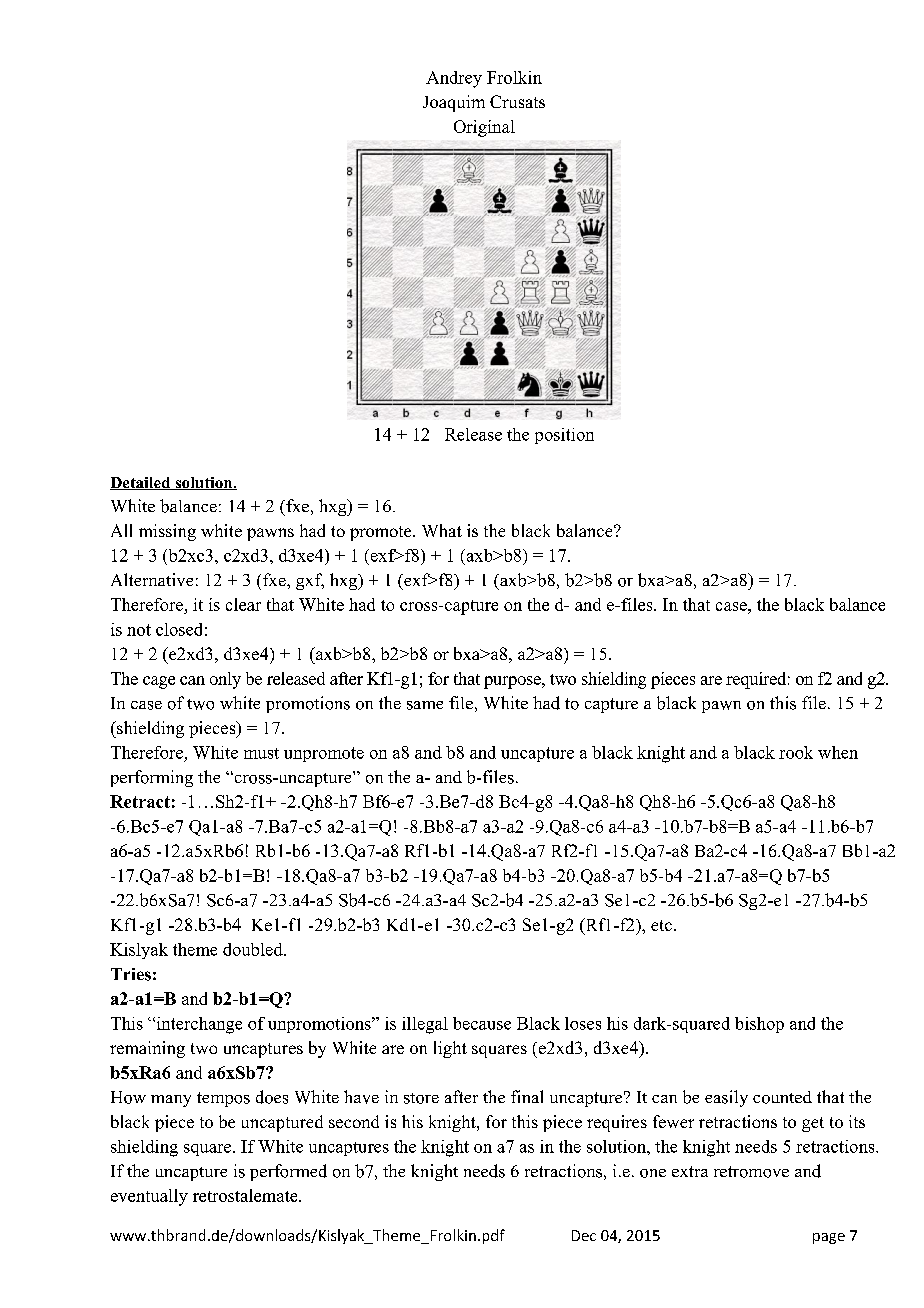 The image size is (924, 1308). I want to click on eventually, so click(149, 1197).
